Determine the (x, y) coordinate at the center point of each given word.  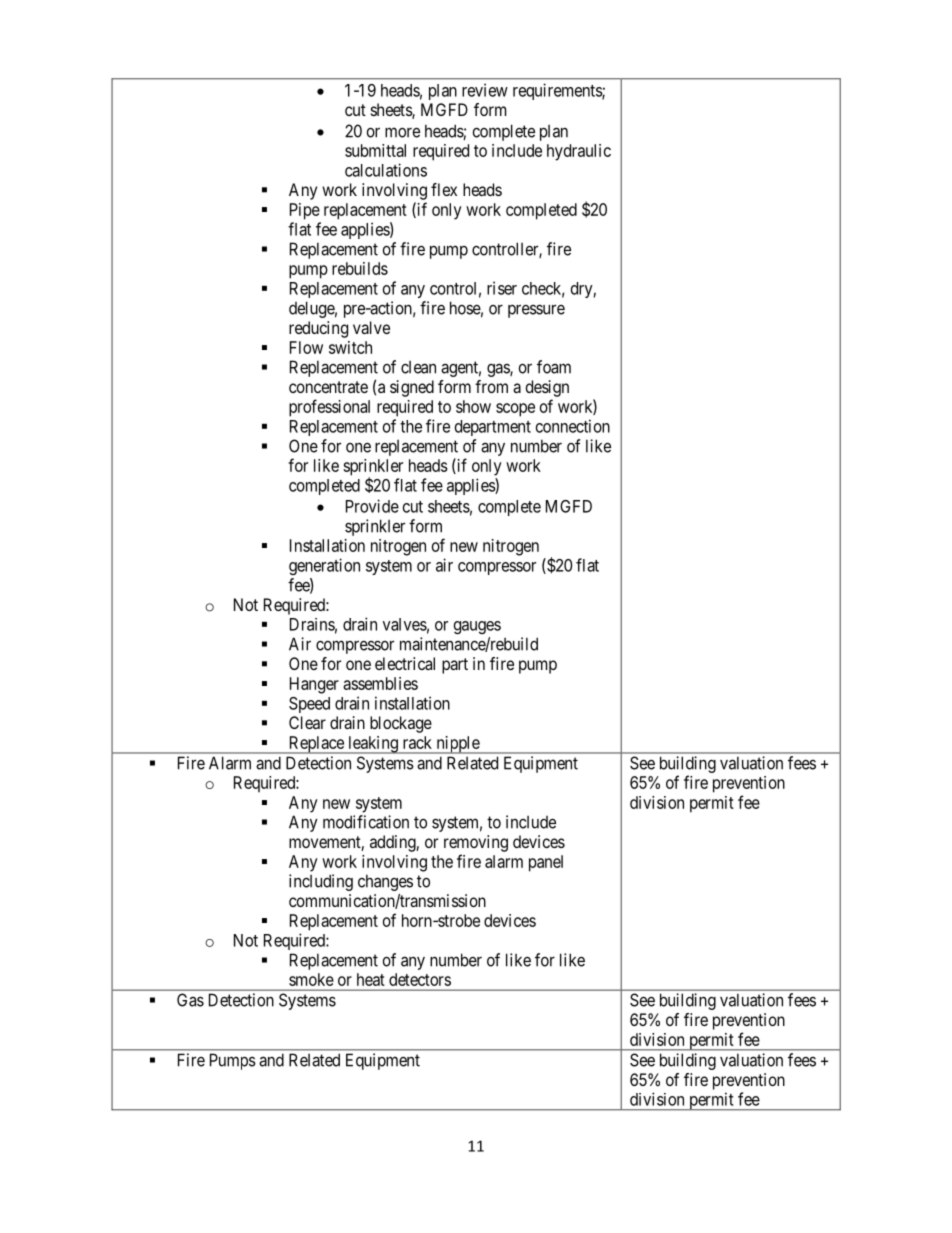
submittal (375, 150)
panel (546, 863)
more (402, 132)
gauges (477, 627)
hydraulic (579, 152)
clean (418, 367)
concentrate (328, 387)
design (547, 388)
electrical (405, 663)
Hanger (314, 685)
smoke (311, 979)
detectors (420, 979)
